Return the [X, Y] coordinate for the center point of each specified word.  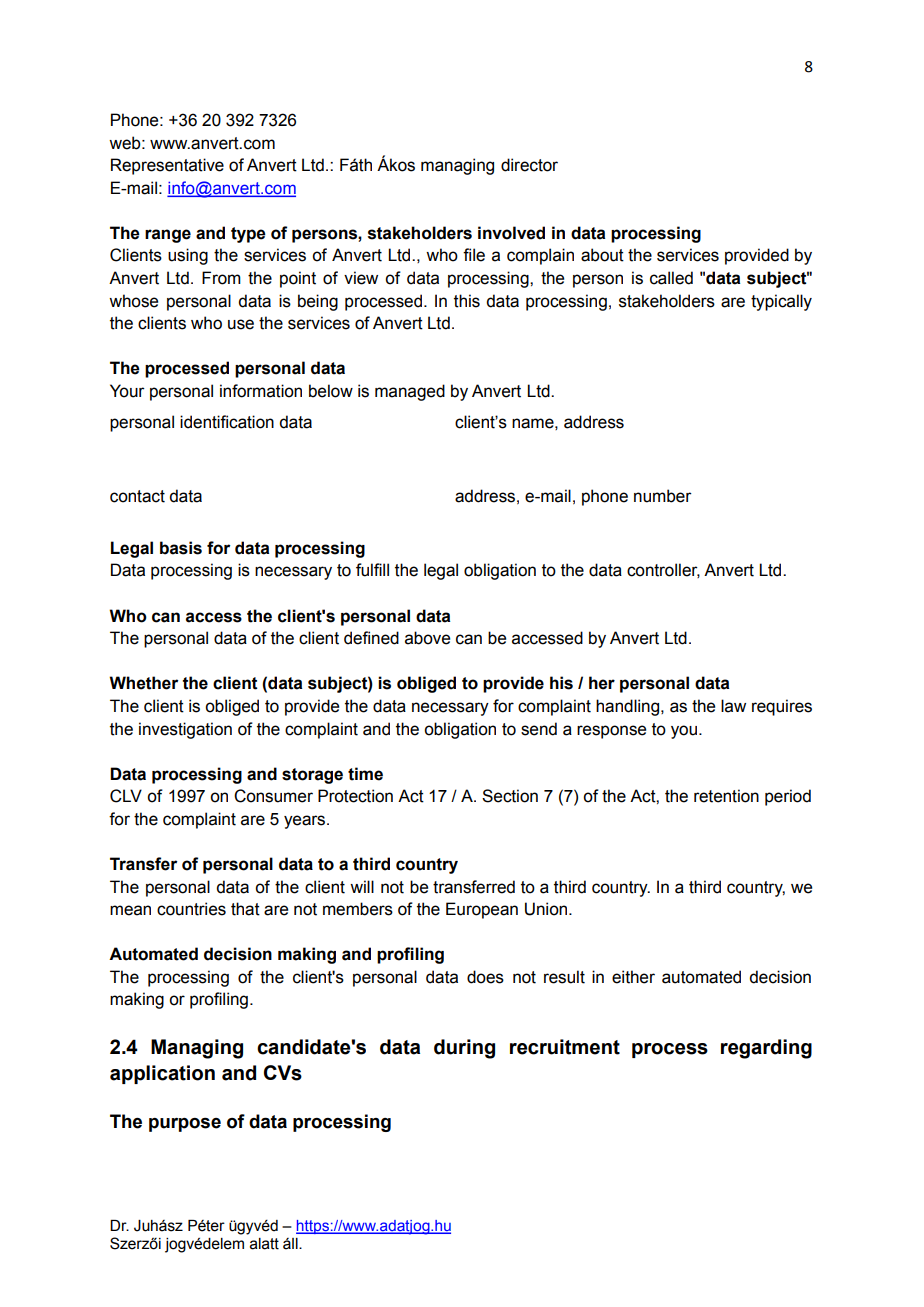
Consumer [273, 796]
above [427, 638]
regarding [766, 1049]
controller [663, 570]
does [485, 977]
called [671, 278]
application [162, 1074]
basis [181, 548]
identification [227, 422]
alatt [264, 1244]
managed [410, 392]
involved [511, 233]
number [663, 496]
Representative [167, 166]
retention [726, 796]
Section [510, 796]
